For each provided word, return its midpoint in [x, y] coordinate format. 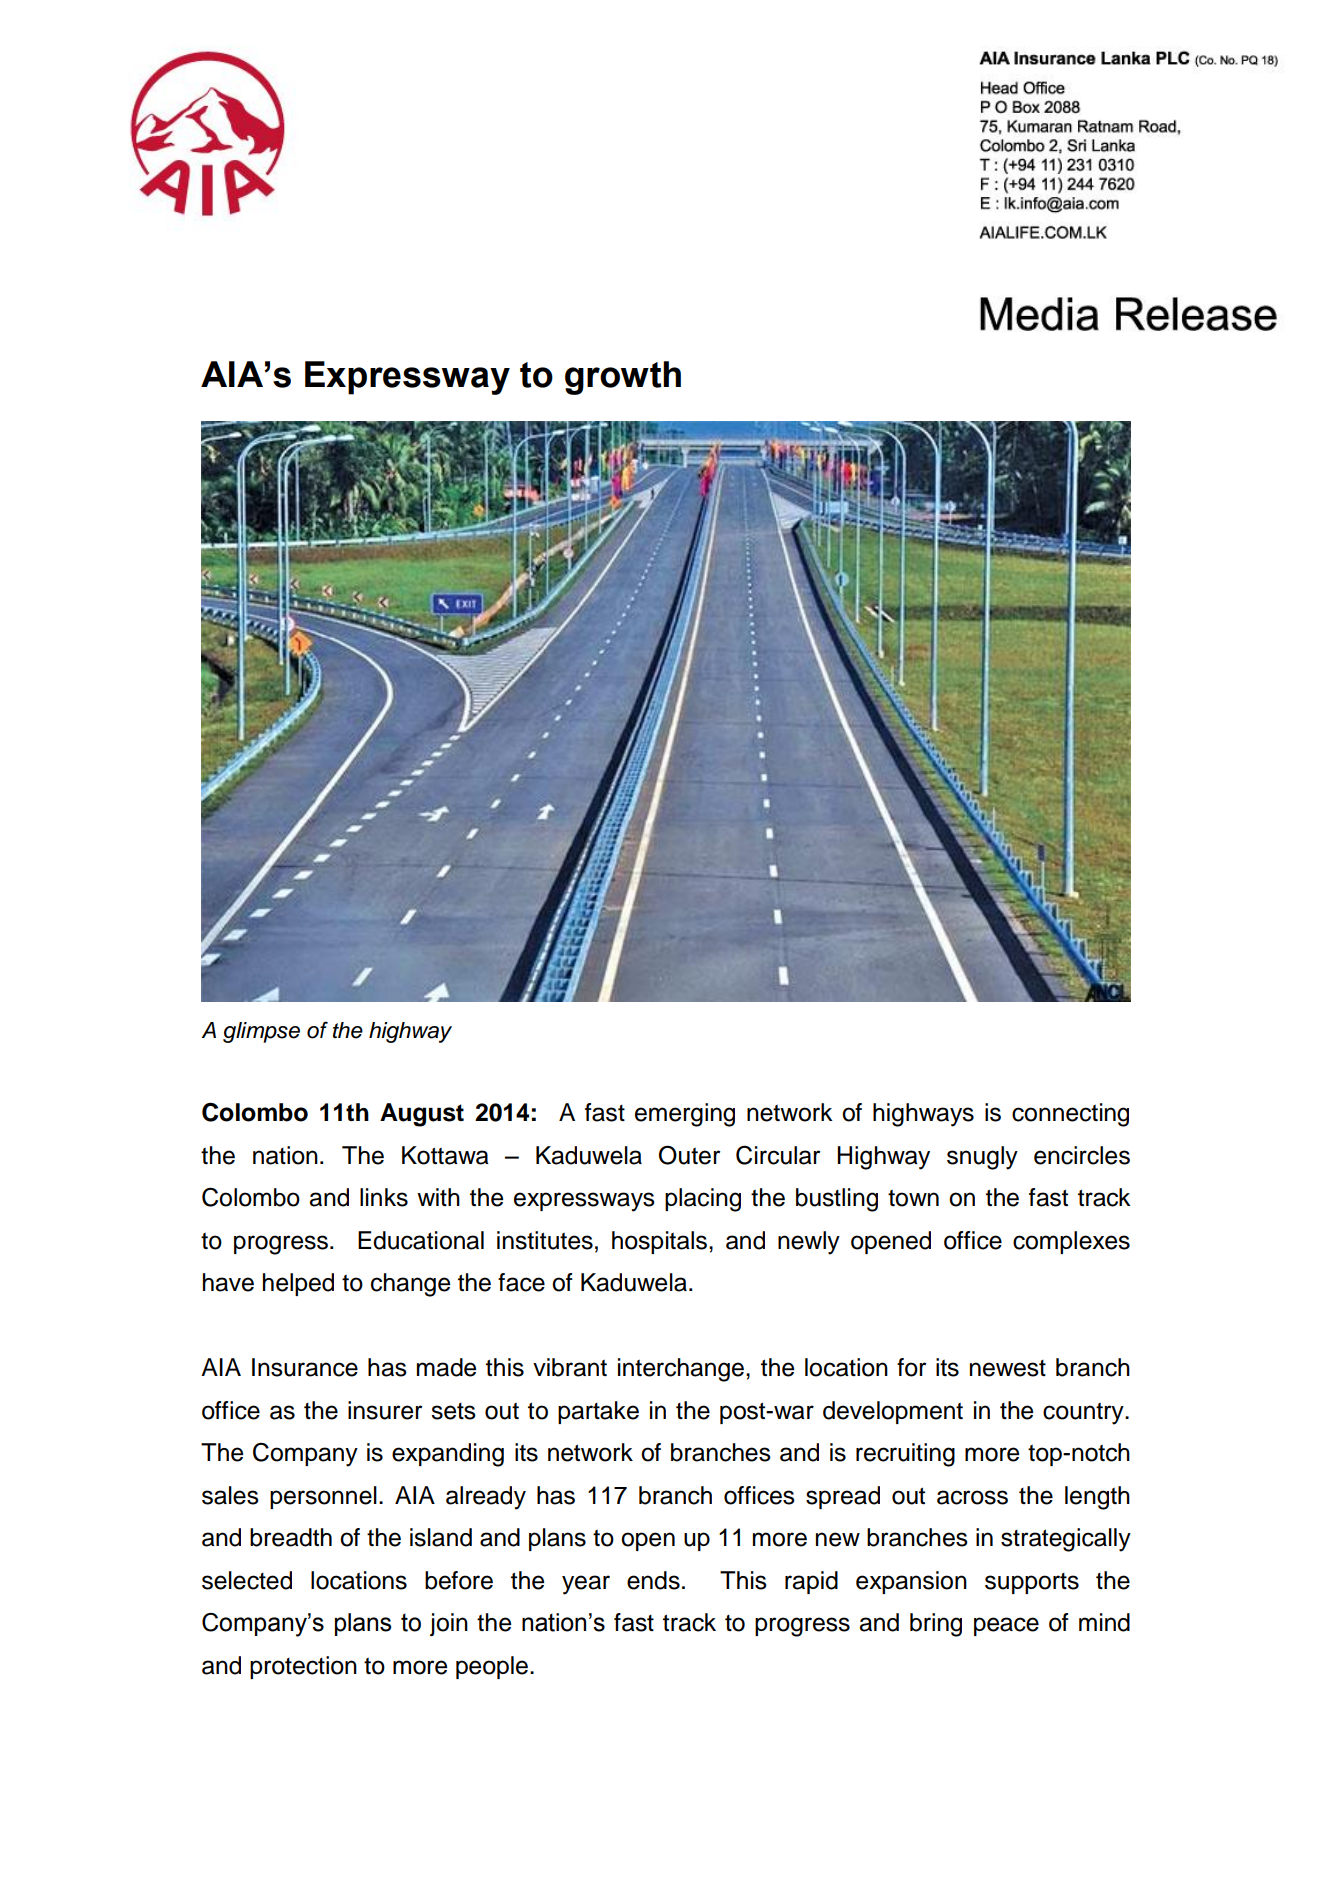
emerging [685, 1115]
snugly [982, 1158]
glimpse [261, 1032]
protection [303, 1667]
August [422, 1115]
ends [653, 1580]
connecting [1070, 1115]
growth [623, 378]
